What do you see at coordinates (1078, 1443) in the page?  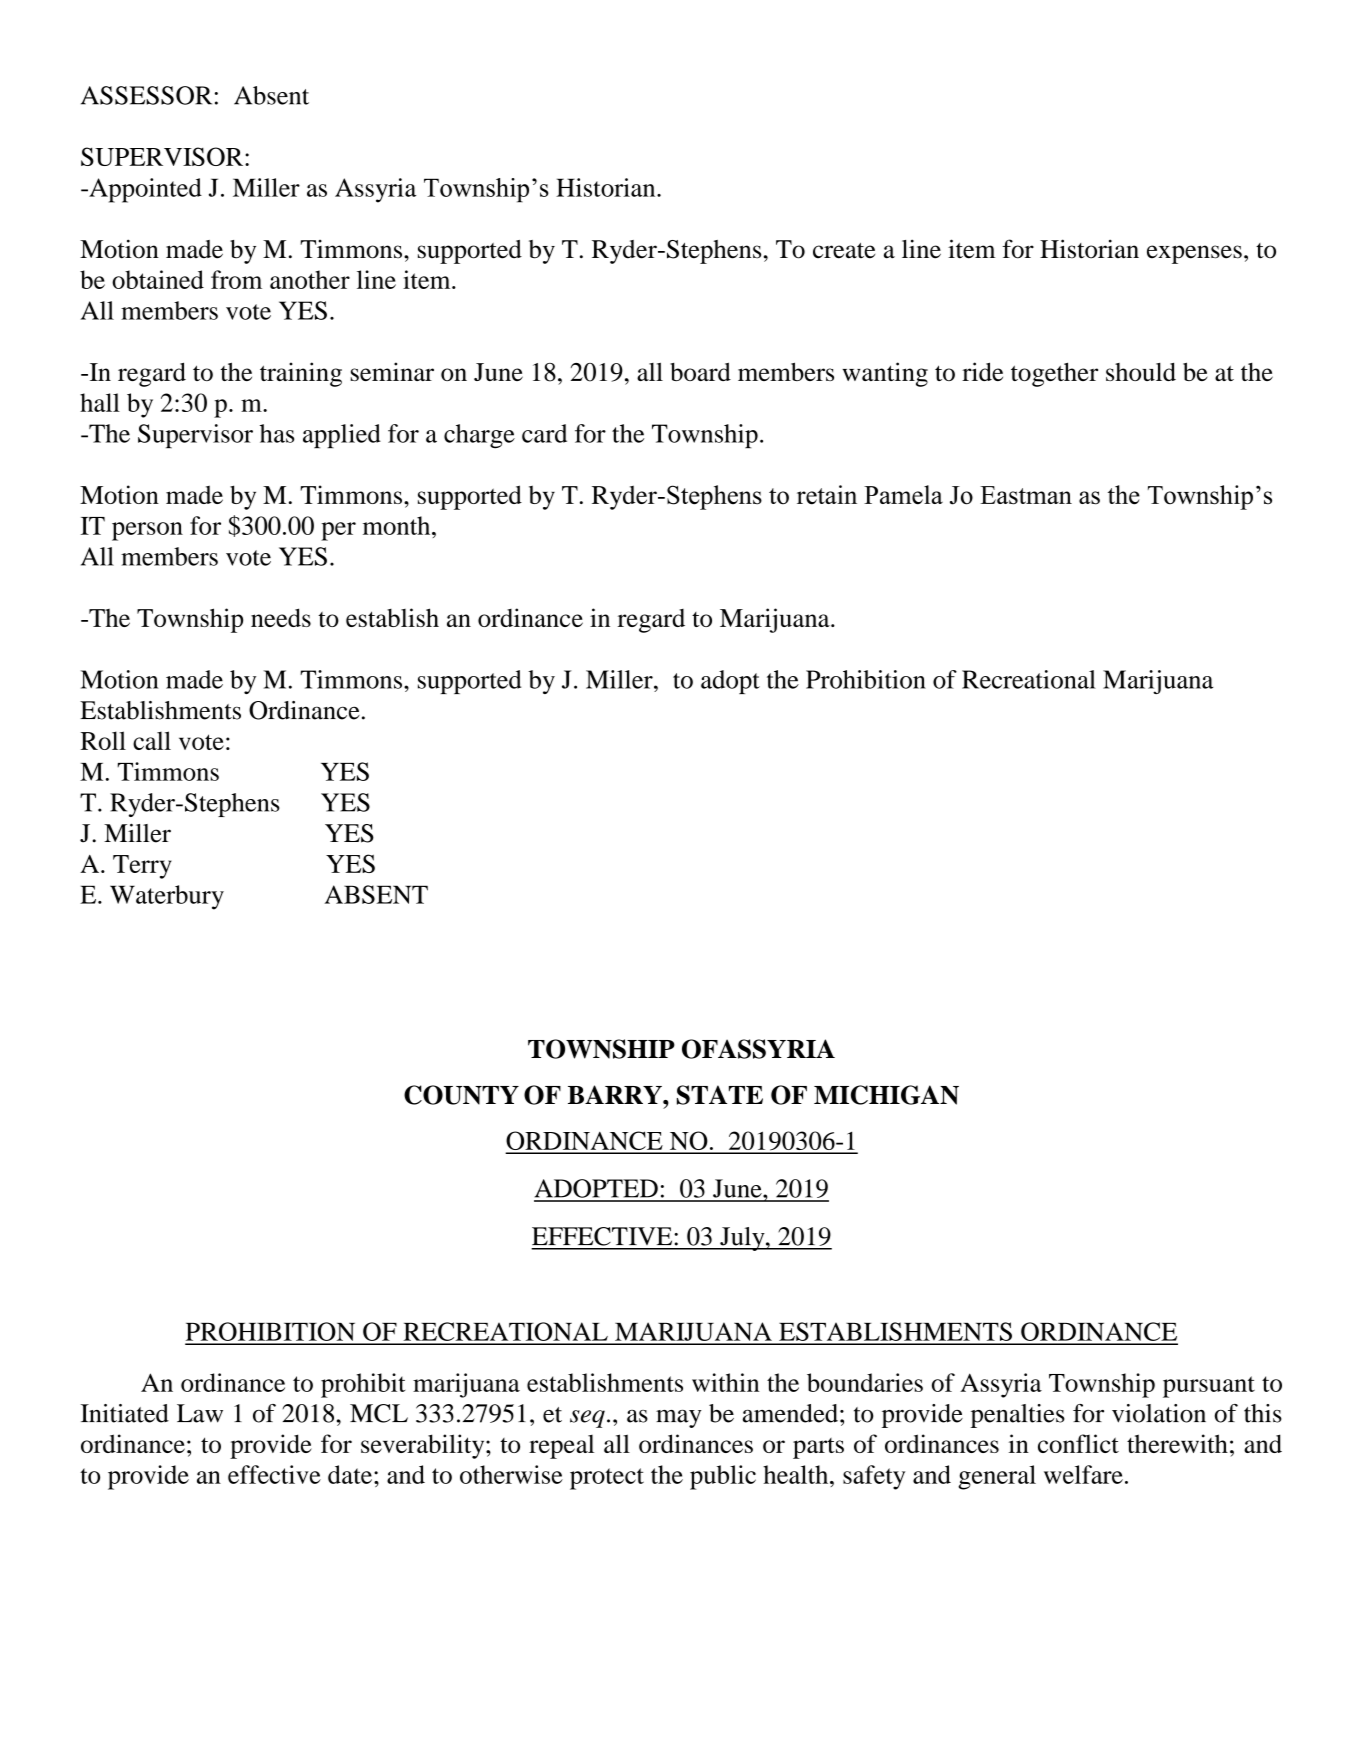 I see `conflict` at bounding box center [1078, 1443].
